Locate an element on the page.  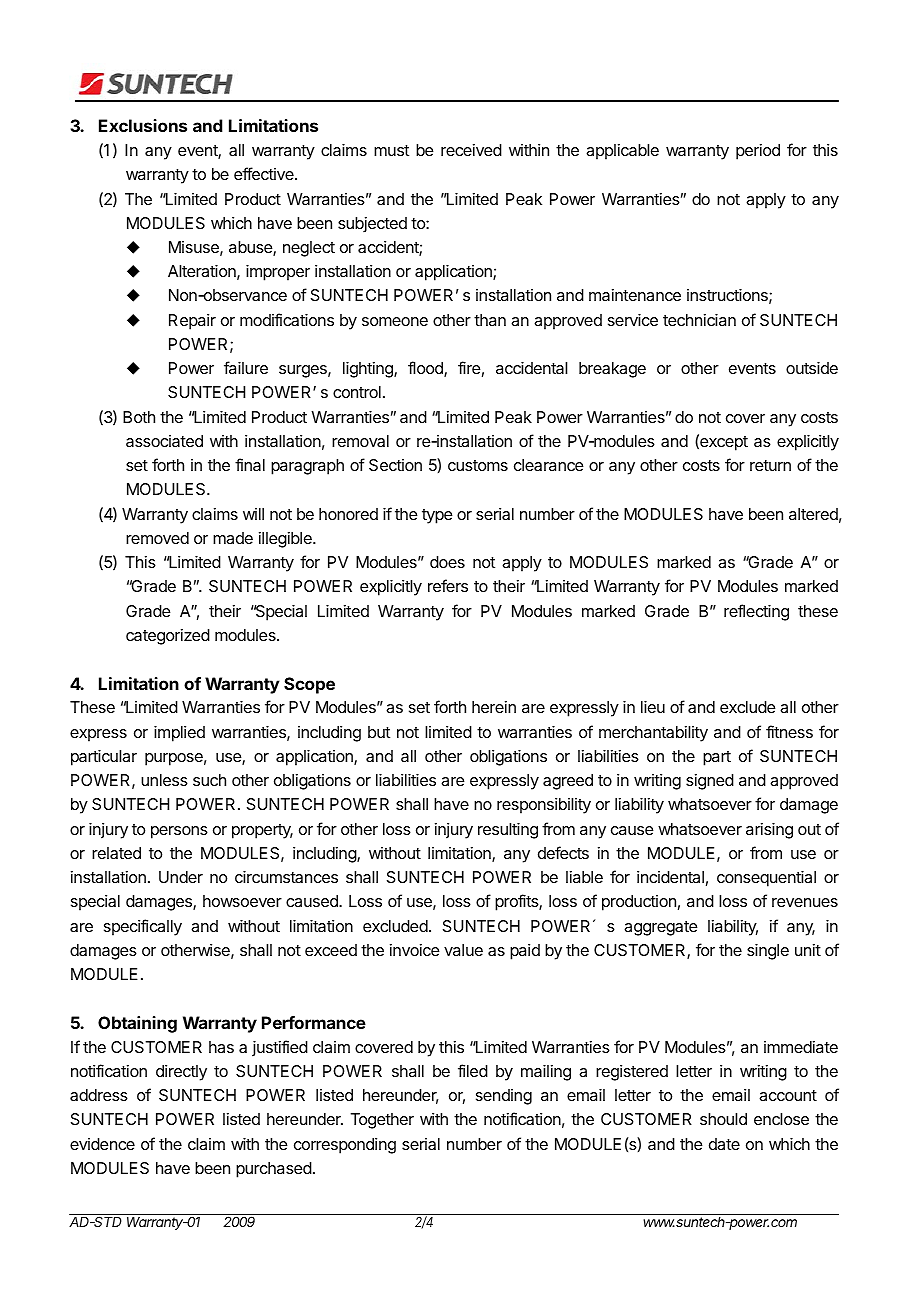
evidence is located at coordinates (102, 1144).
